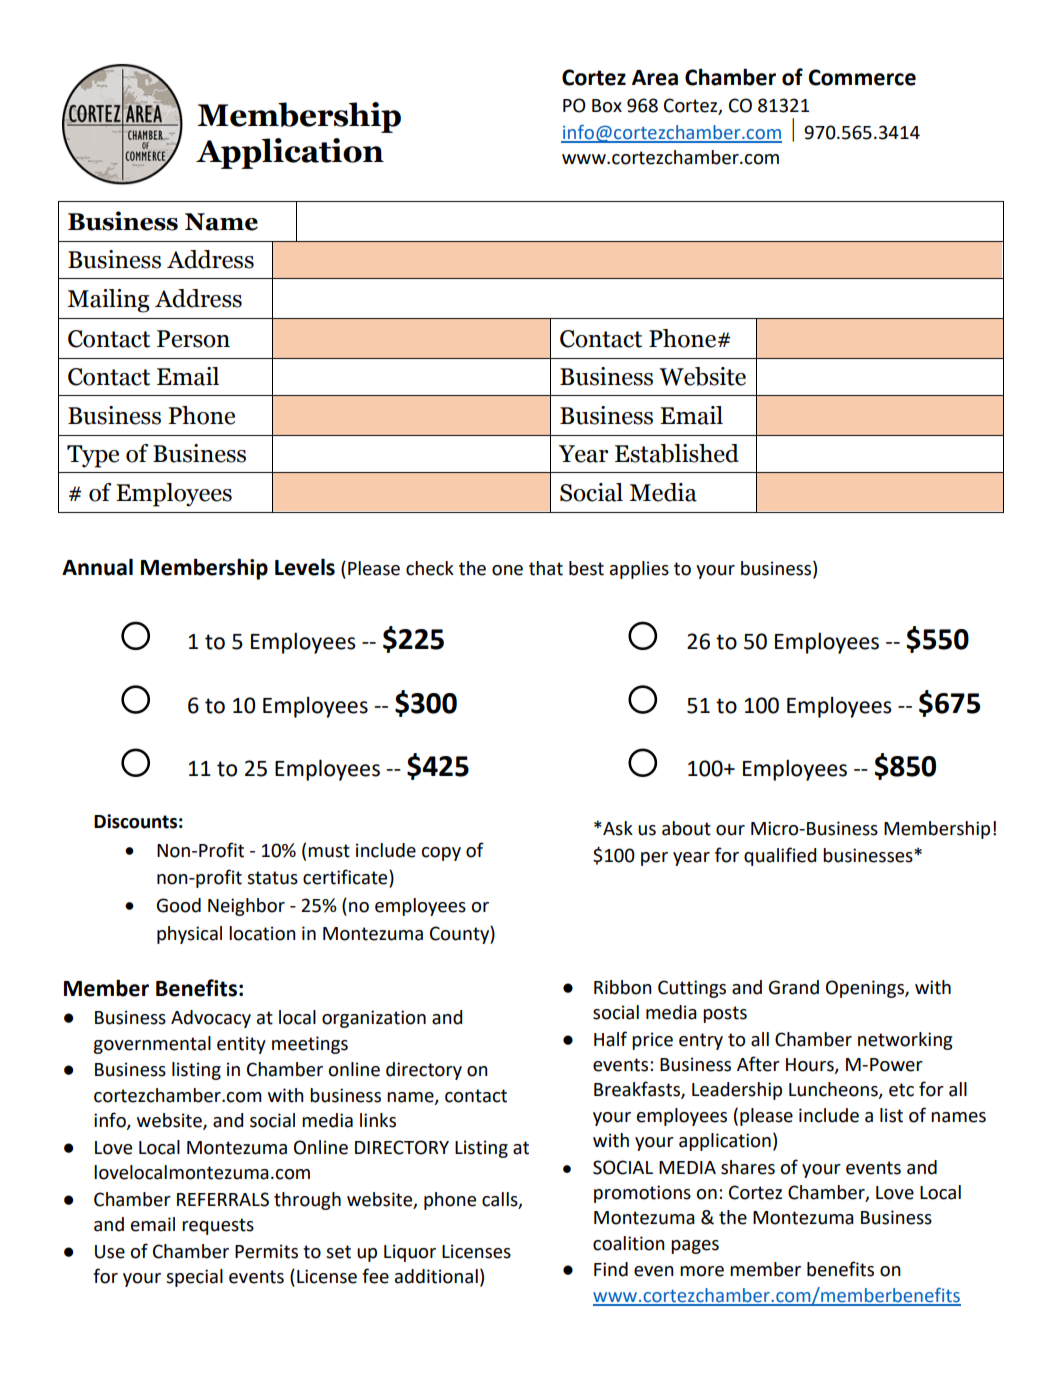  Describe the element at coordinates (218, 1226) in the screenshot. I see `requests` at that location.
